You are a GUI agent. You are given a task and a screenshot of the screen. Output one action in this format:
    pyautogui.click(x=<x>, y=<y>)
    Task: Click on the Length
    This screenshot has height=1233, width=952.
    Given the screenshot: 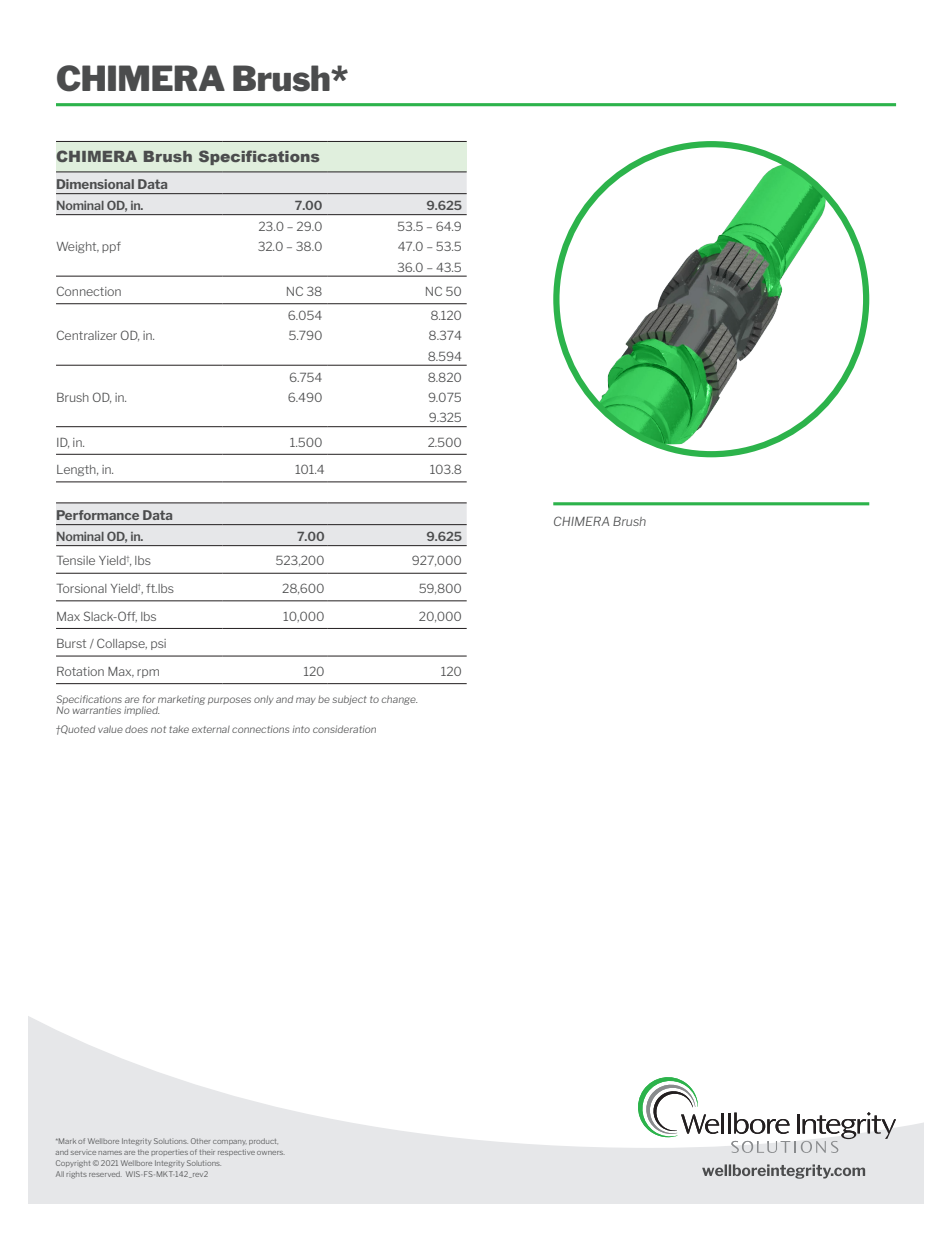 What is the action you would take?
    pyautogui.click(x=77, y=470)
